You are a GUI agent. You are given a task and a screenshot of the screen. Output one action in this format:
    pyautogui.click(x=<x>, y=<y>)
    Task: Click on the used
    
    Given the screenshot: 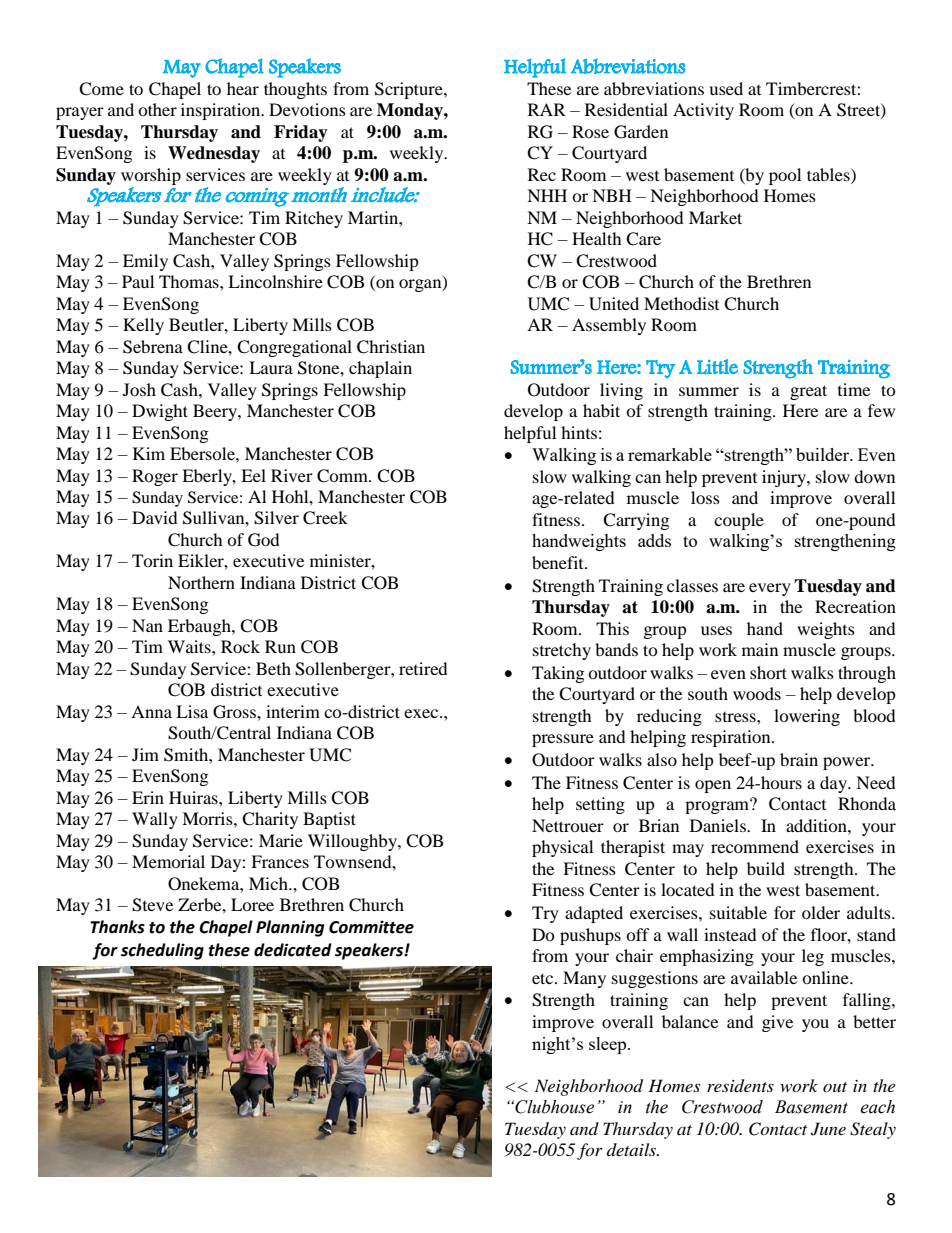 What is the action you would take?
    pyautogui.click(x=726, y=88)
